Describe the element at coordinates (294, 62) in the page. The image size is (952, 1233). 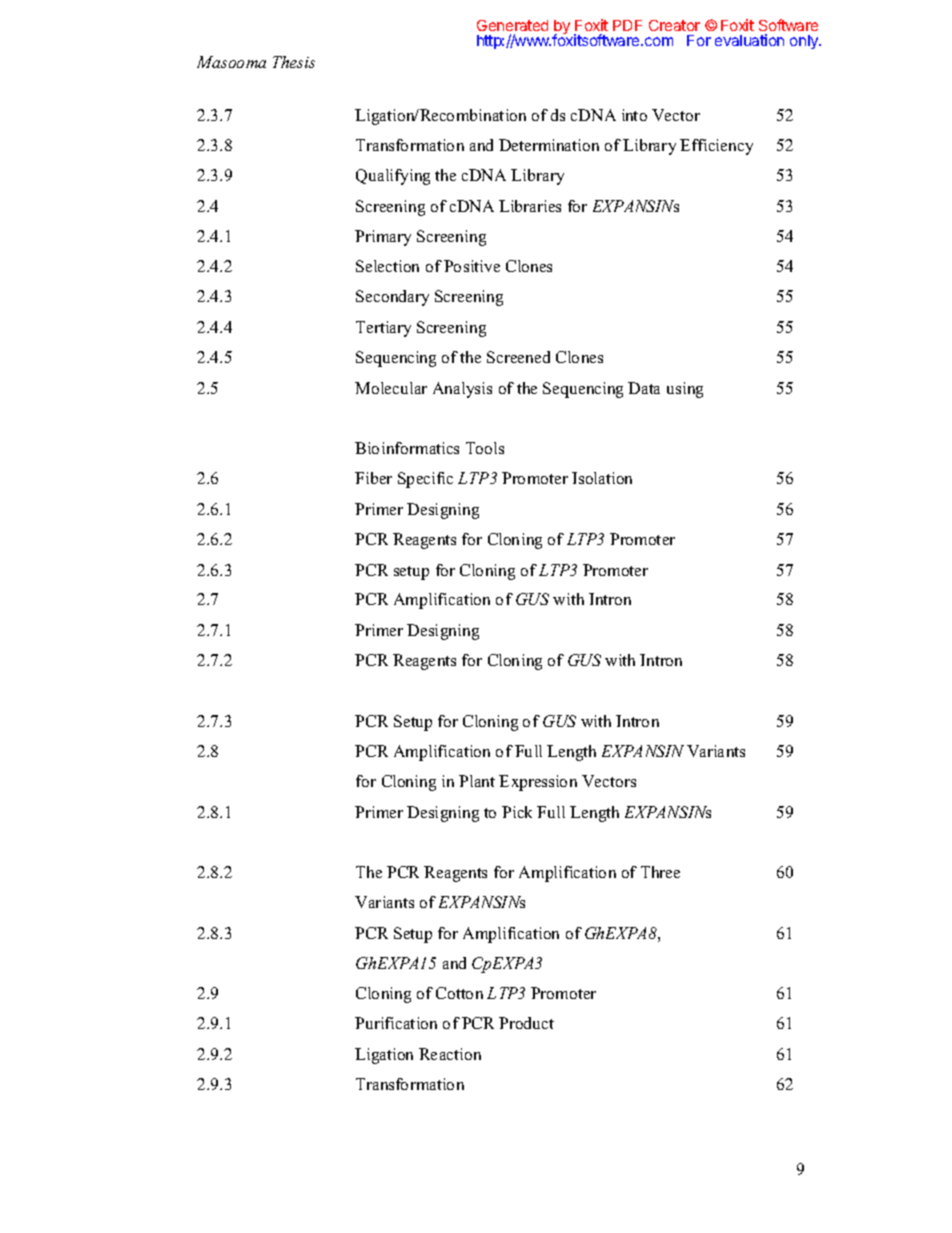
I see `Thesis` at that location.
